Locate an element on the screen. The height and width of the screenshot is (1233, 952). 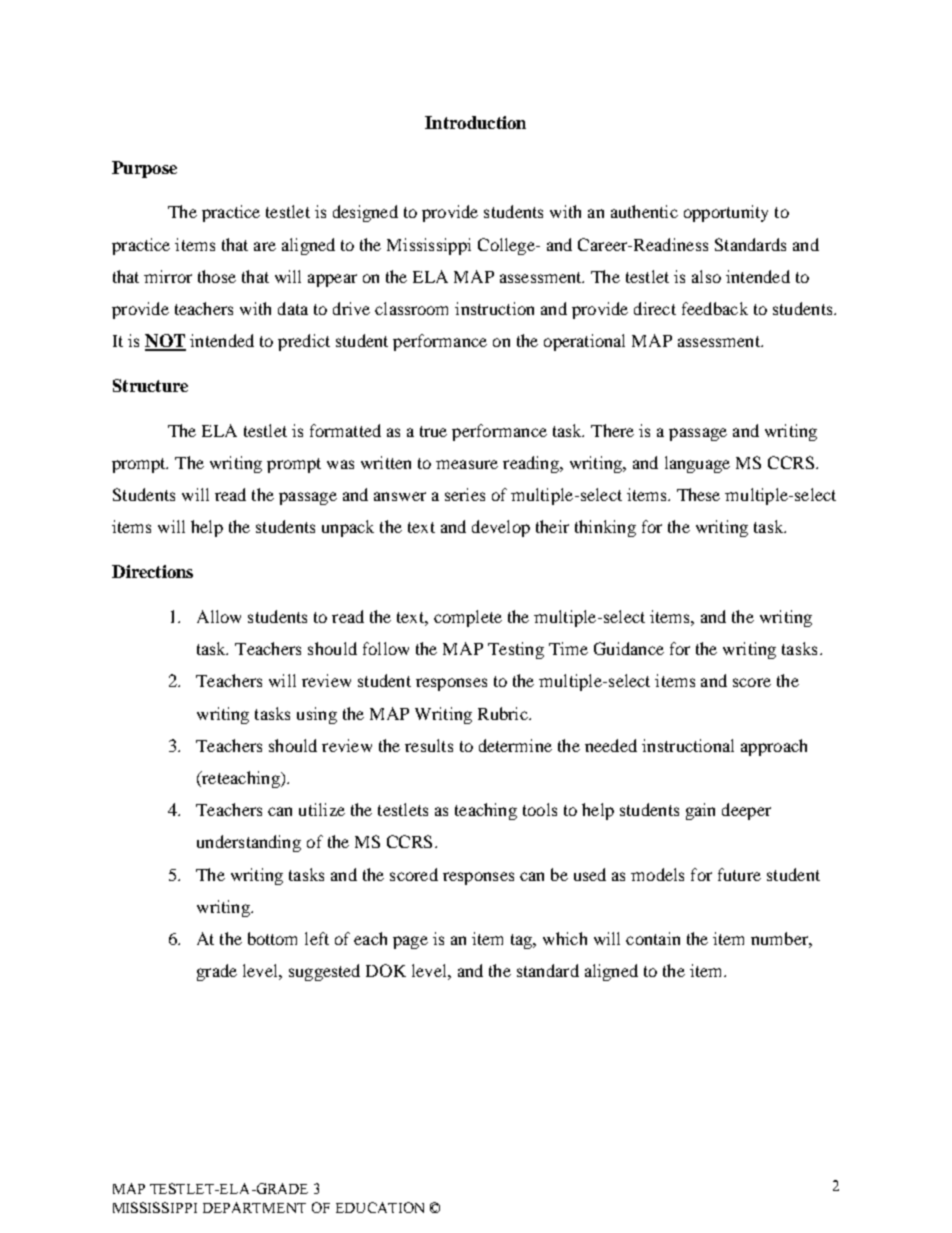
DEPARTMENT is located at coordinates (254, 1207).
